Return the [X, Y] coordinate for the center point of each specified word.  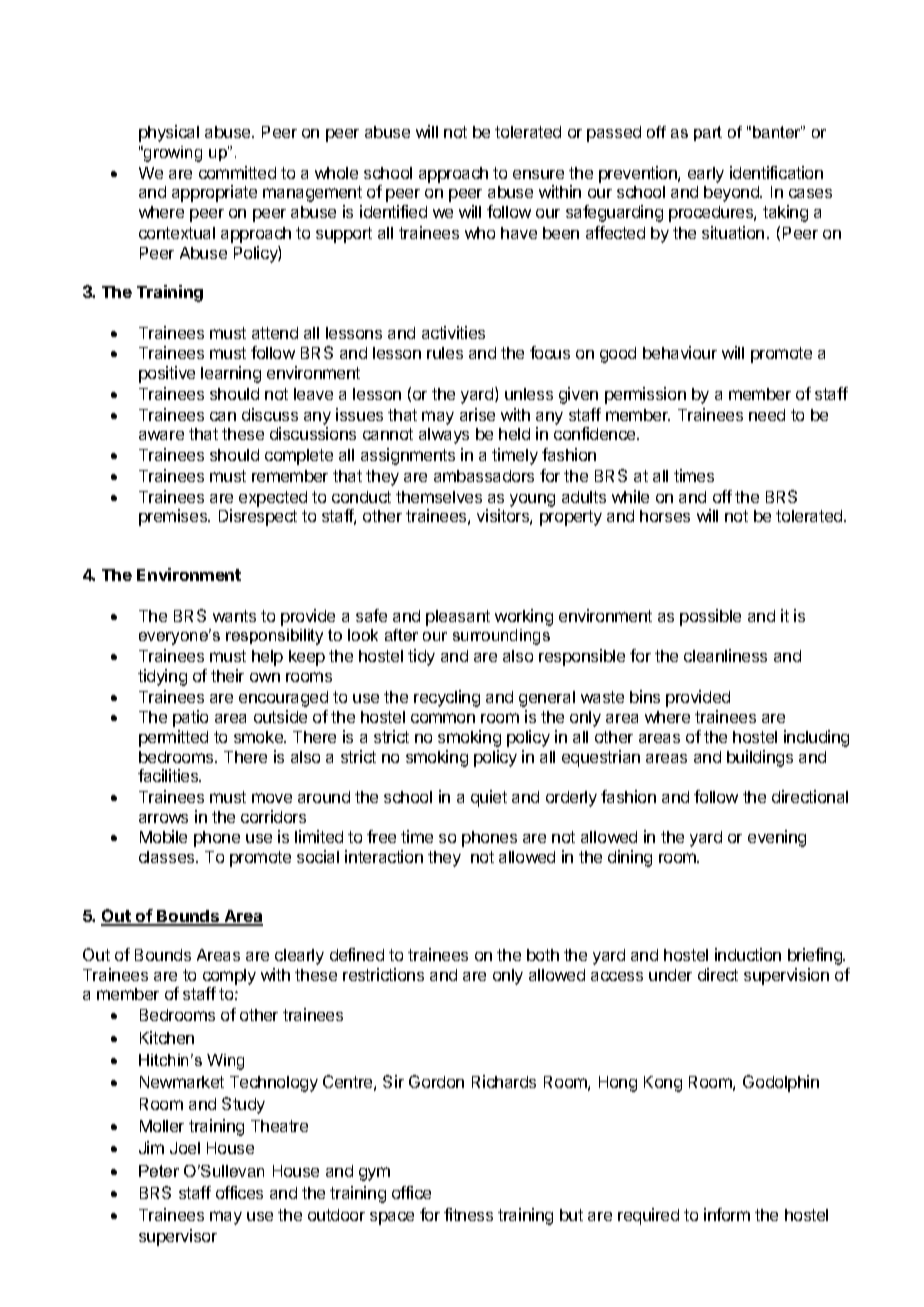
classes [168, 857]
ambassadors [484, 476]
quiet [489, 798]
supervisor [178, 1237]
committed [237, 172]
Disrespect [258, 517]
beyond [732, 194]
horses [665, 516]
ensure [538, 174]
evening [777, 838]
